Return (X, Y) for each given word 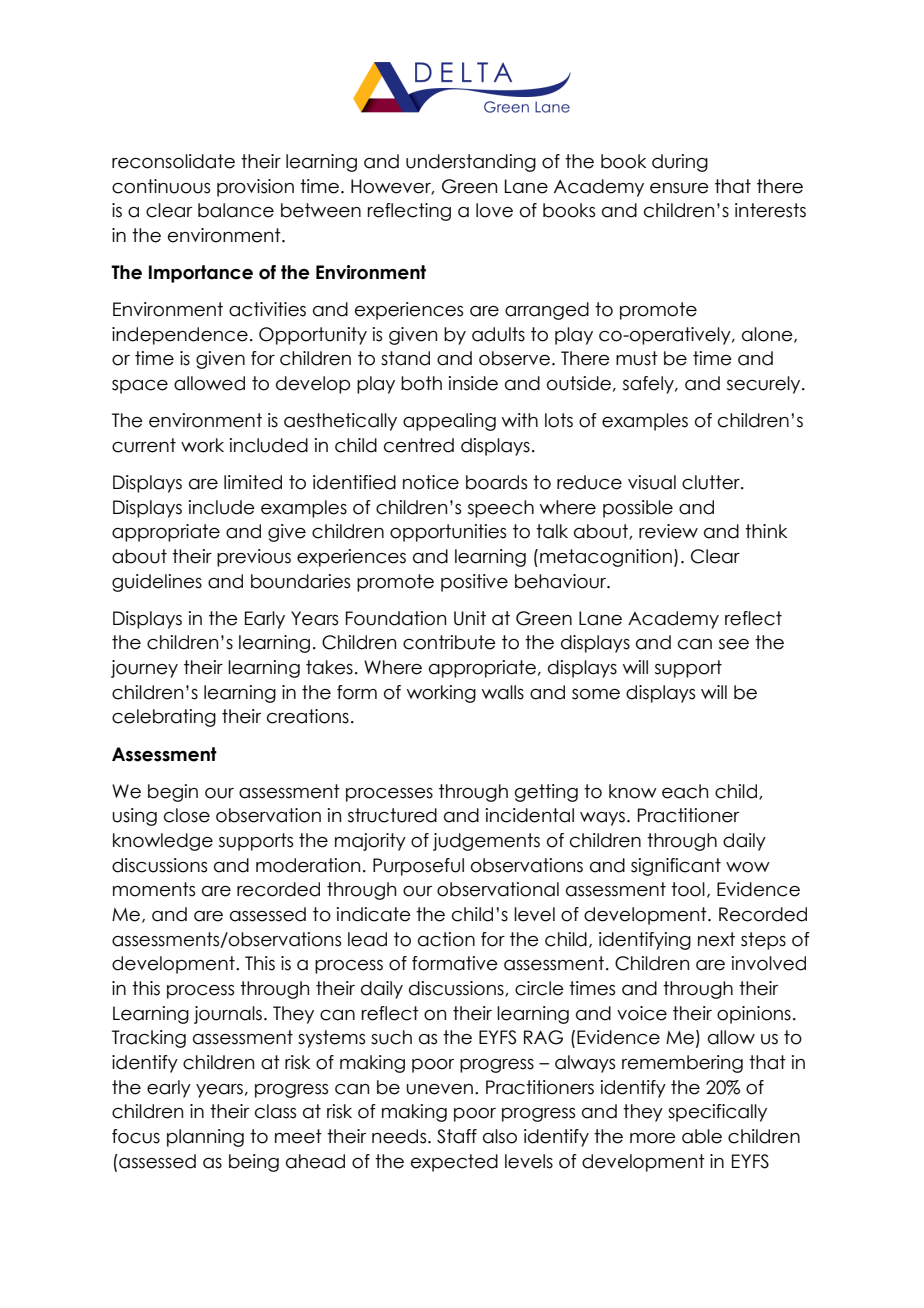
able (702, 1136)
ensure (679, 188)
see (734, 644)
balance (236, 210)
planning (205, 1138)
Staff (457, 1136)
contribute (449, 642)
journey (144, 669)
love (494, 210)
